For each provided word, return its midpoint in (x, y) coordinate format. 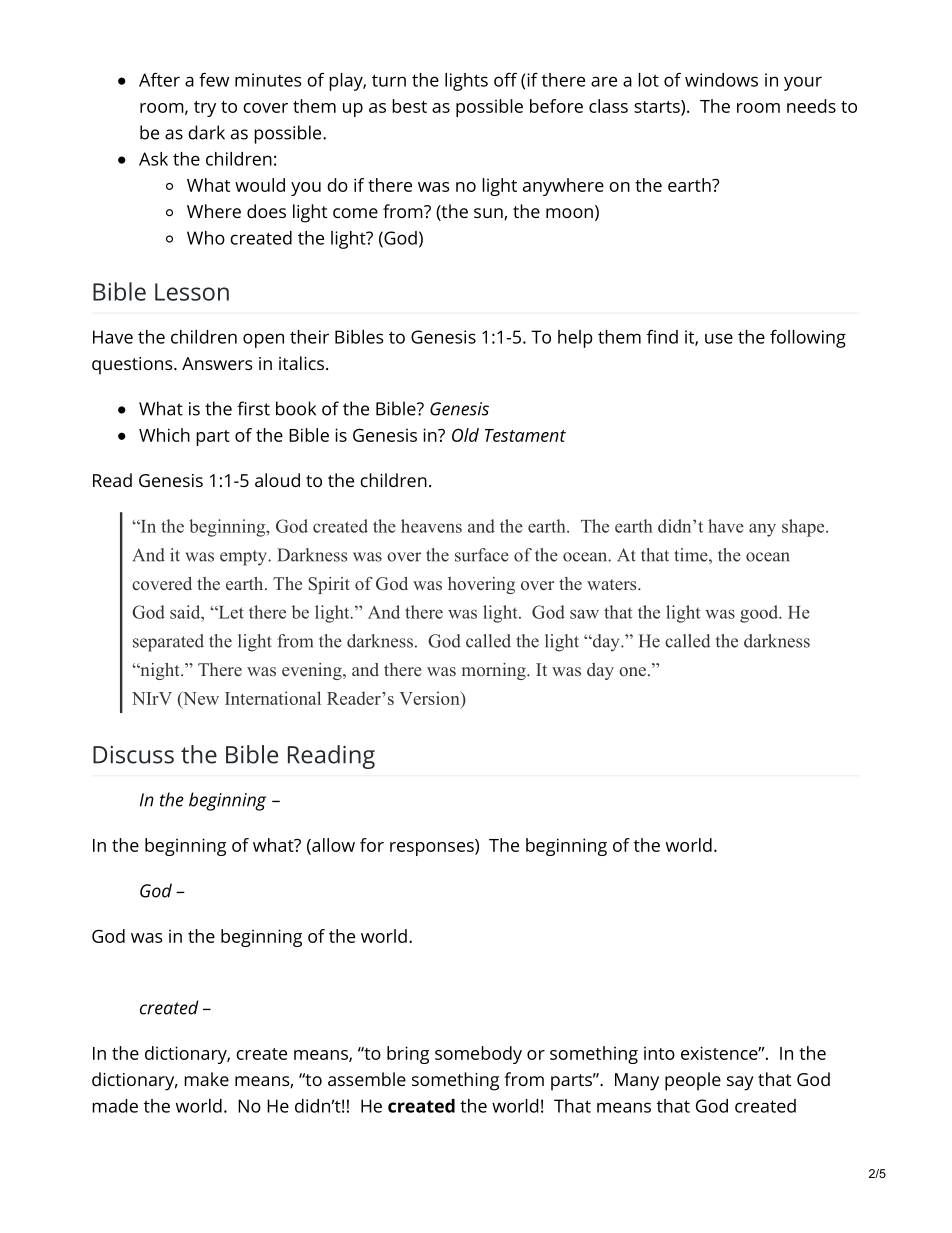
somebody (478, 1055)
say (740, 1083)
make (206, 1079)
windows (721, 80)
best (409, 106)
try (205, 109)
